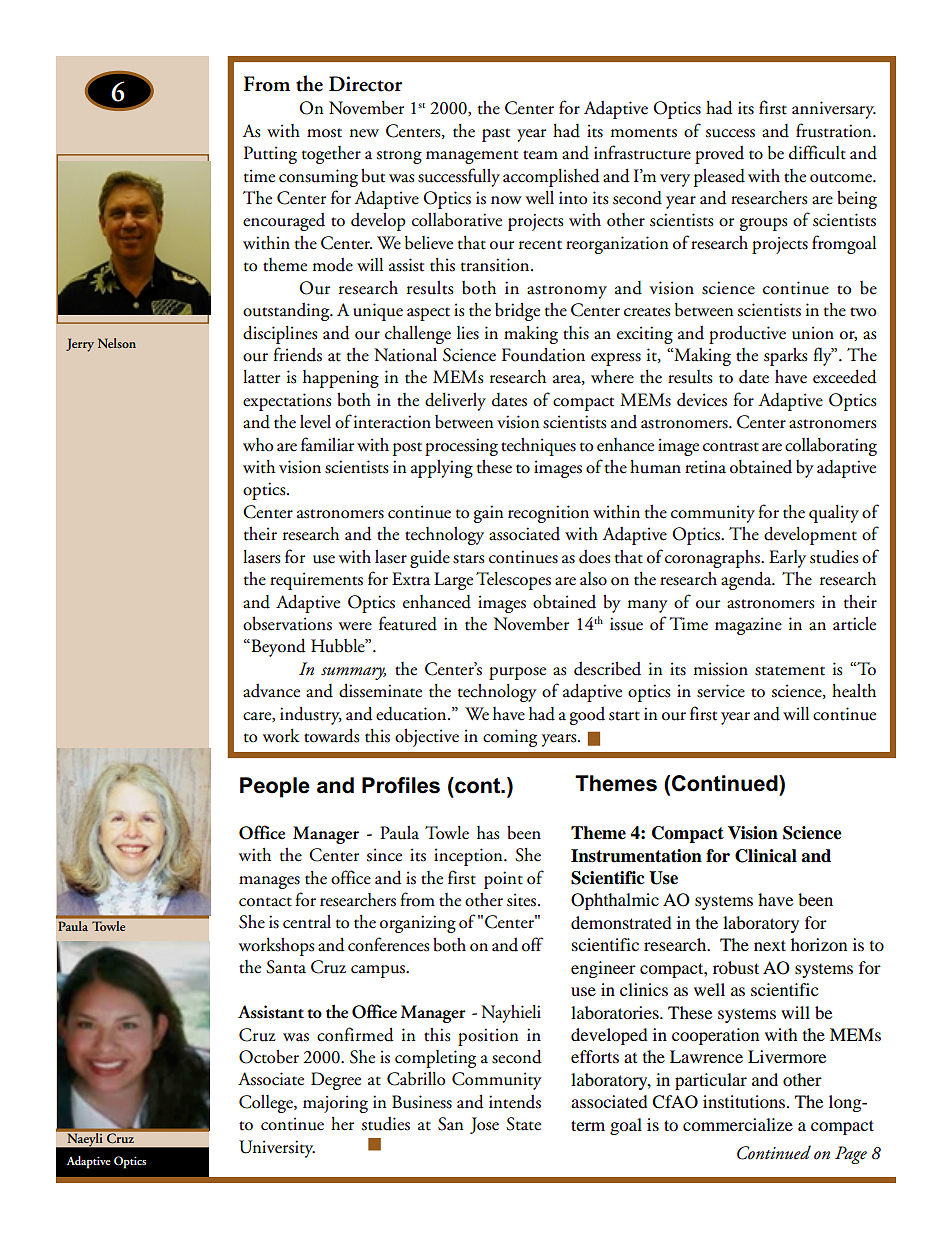  I want to click on magazine, so click(748, 626).
